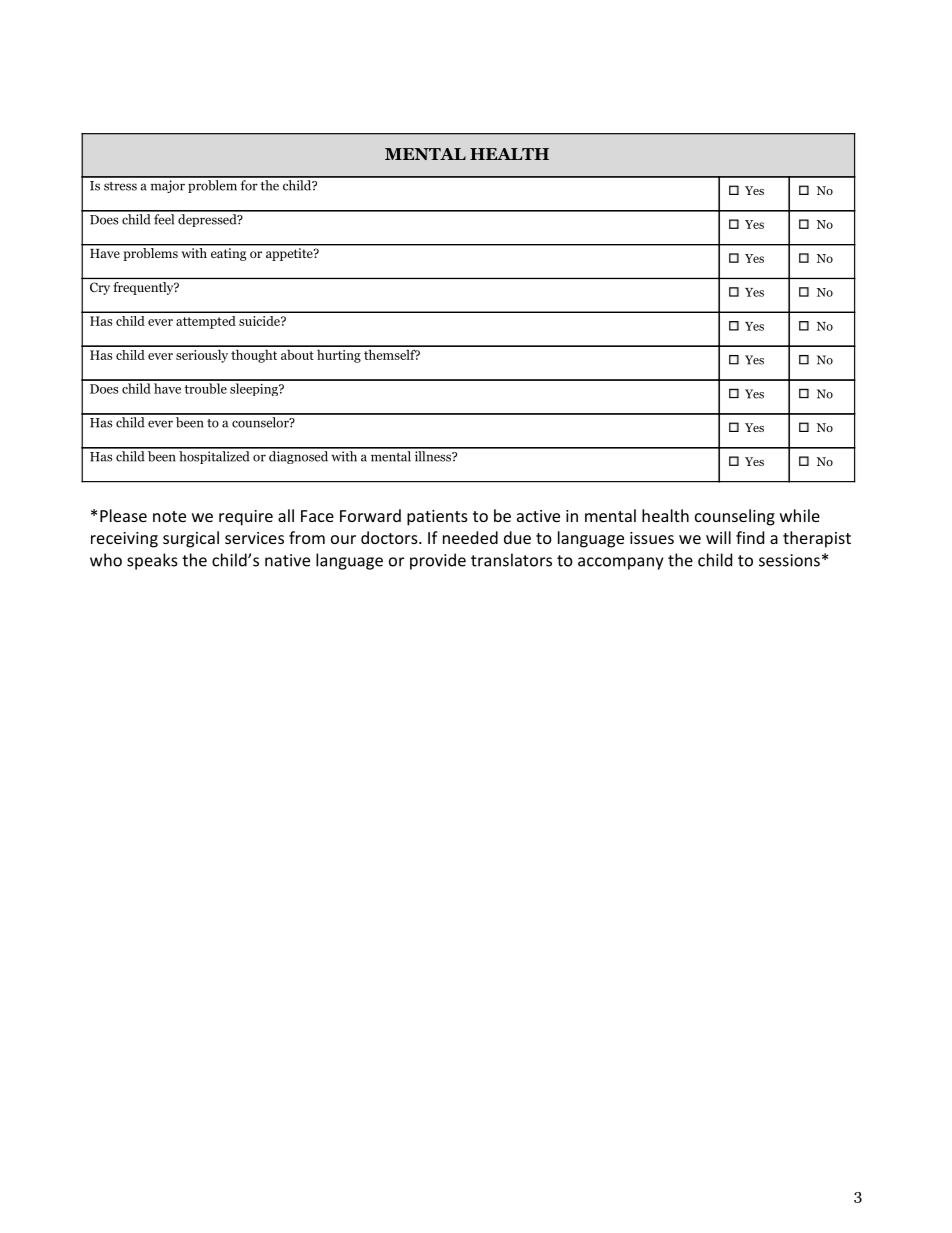 The image size is (952, 1233). What do you see at coordinates (120, 186) in the screenshot?
I see `stress` at bounding box center [120, 186].
